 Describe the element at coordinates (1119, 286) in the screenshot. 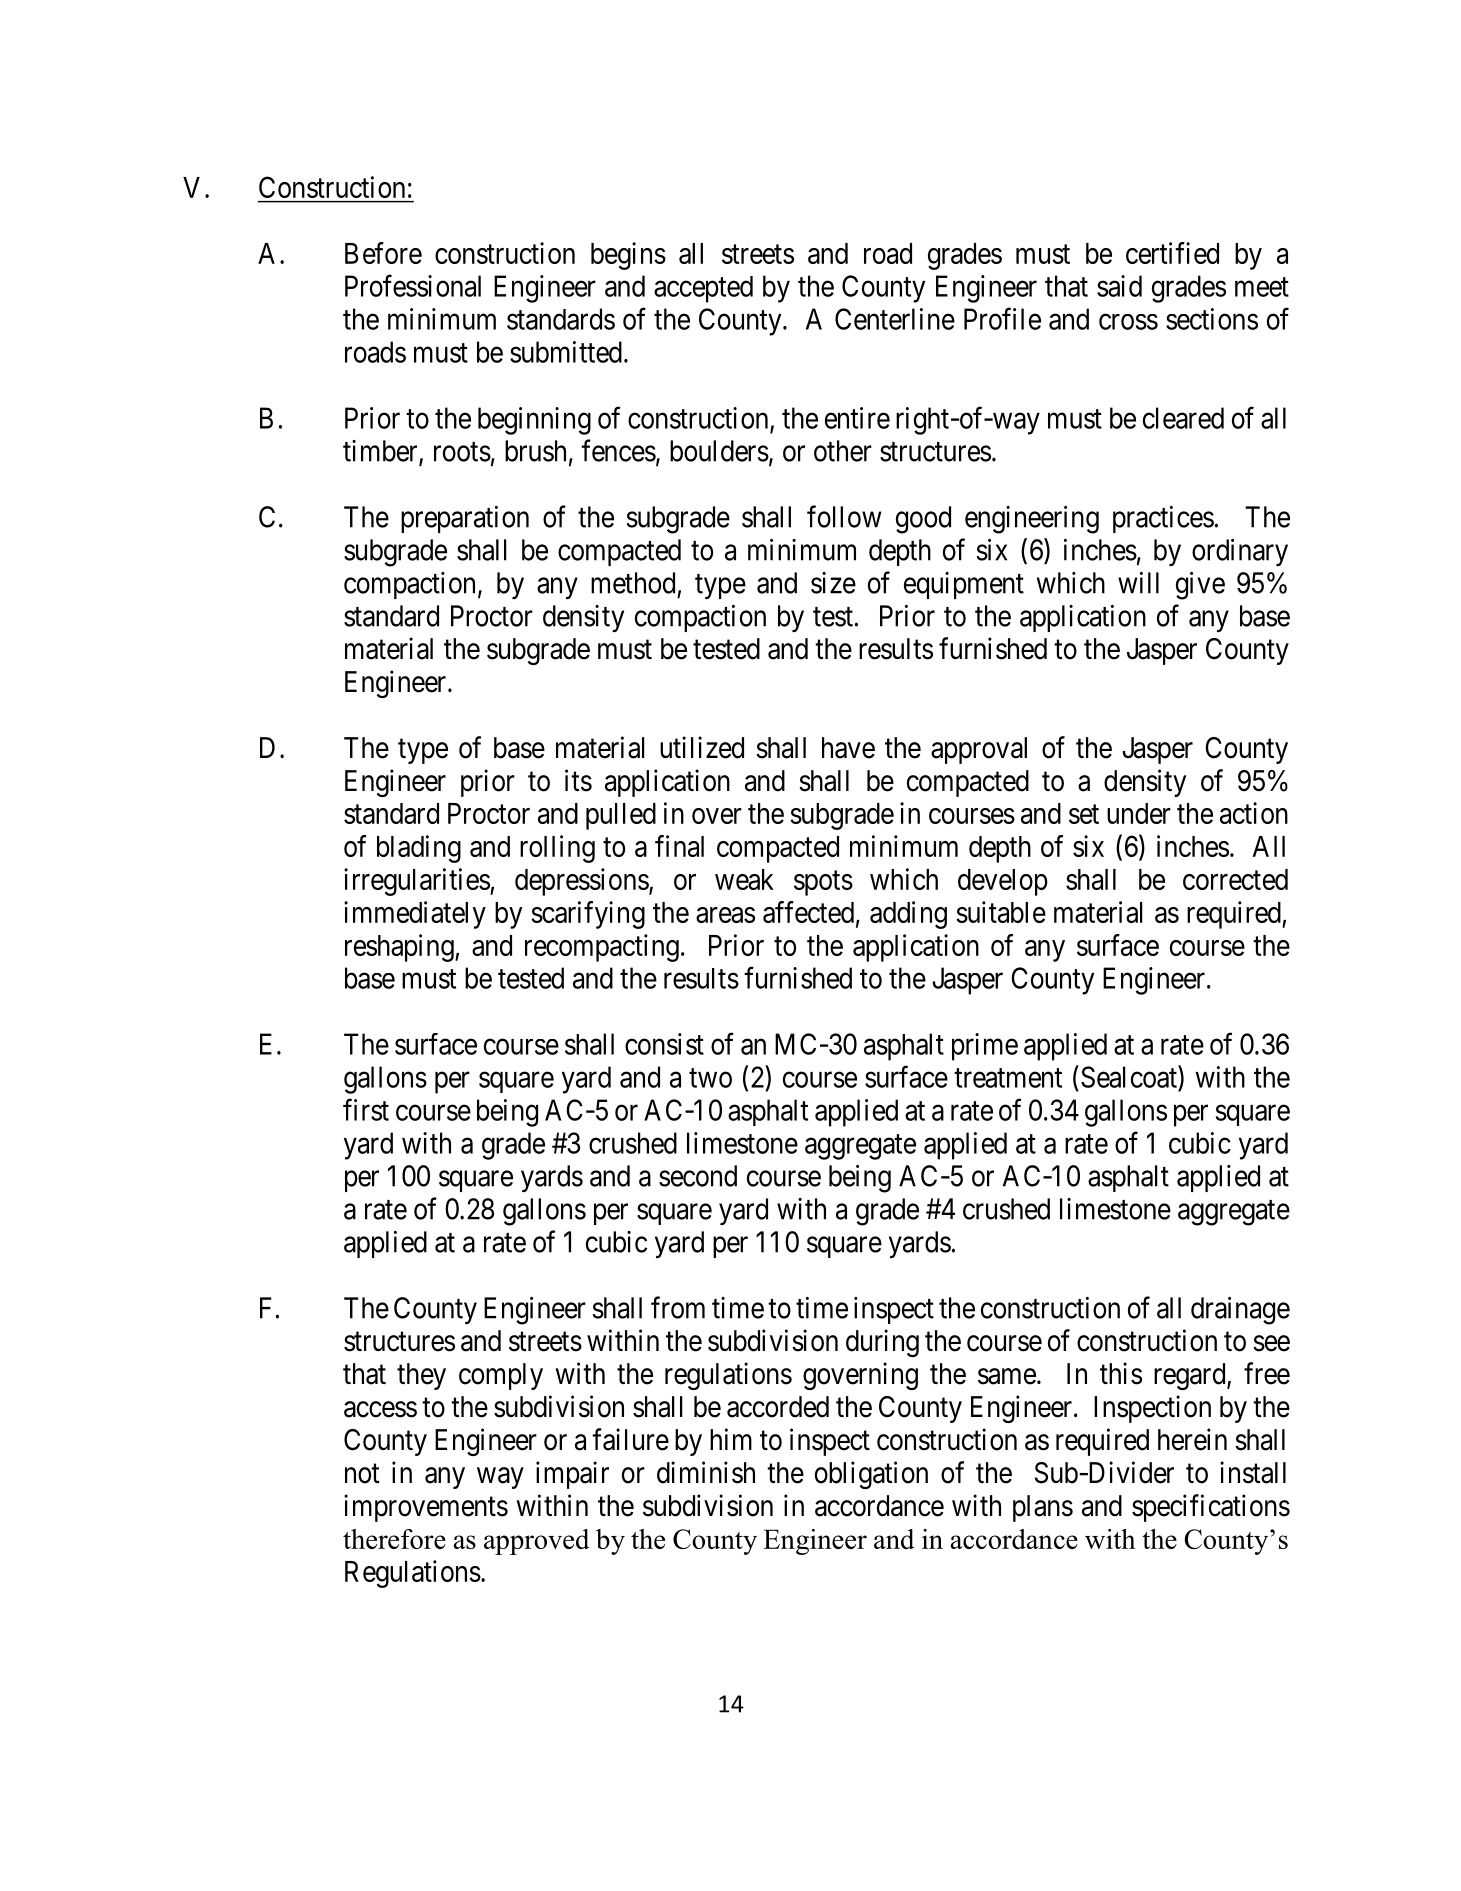

I see `said` at that location.
